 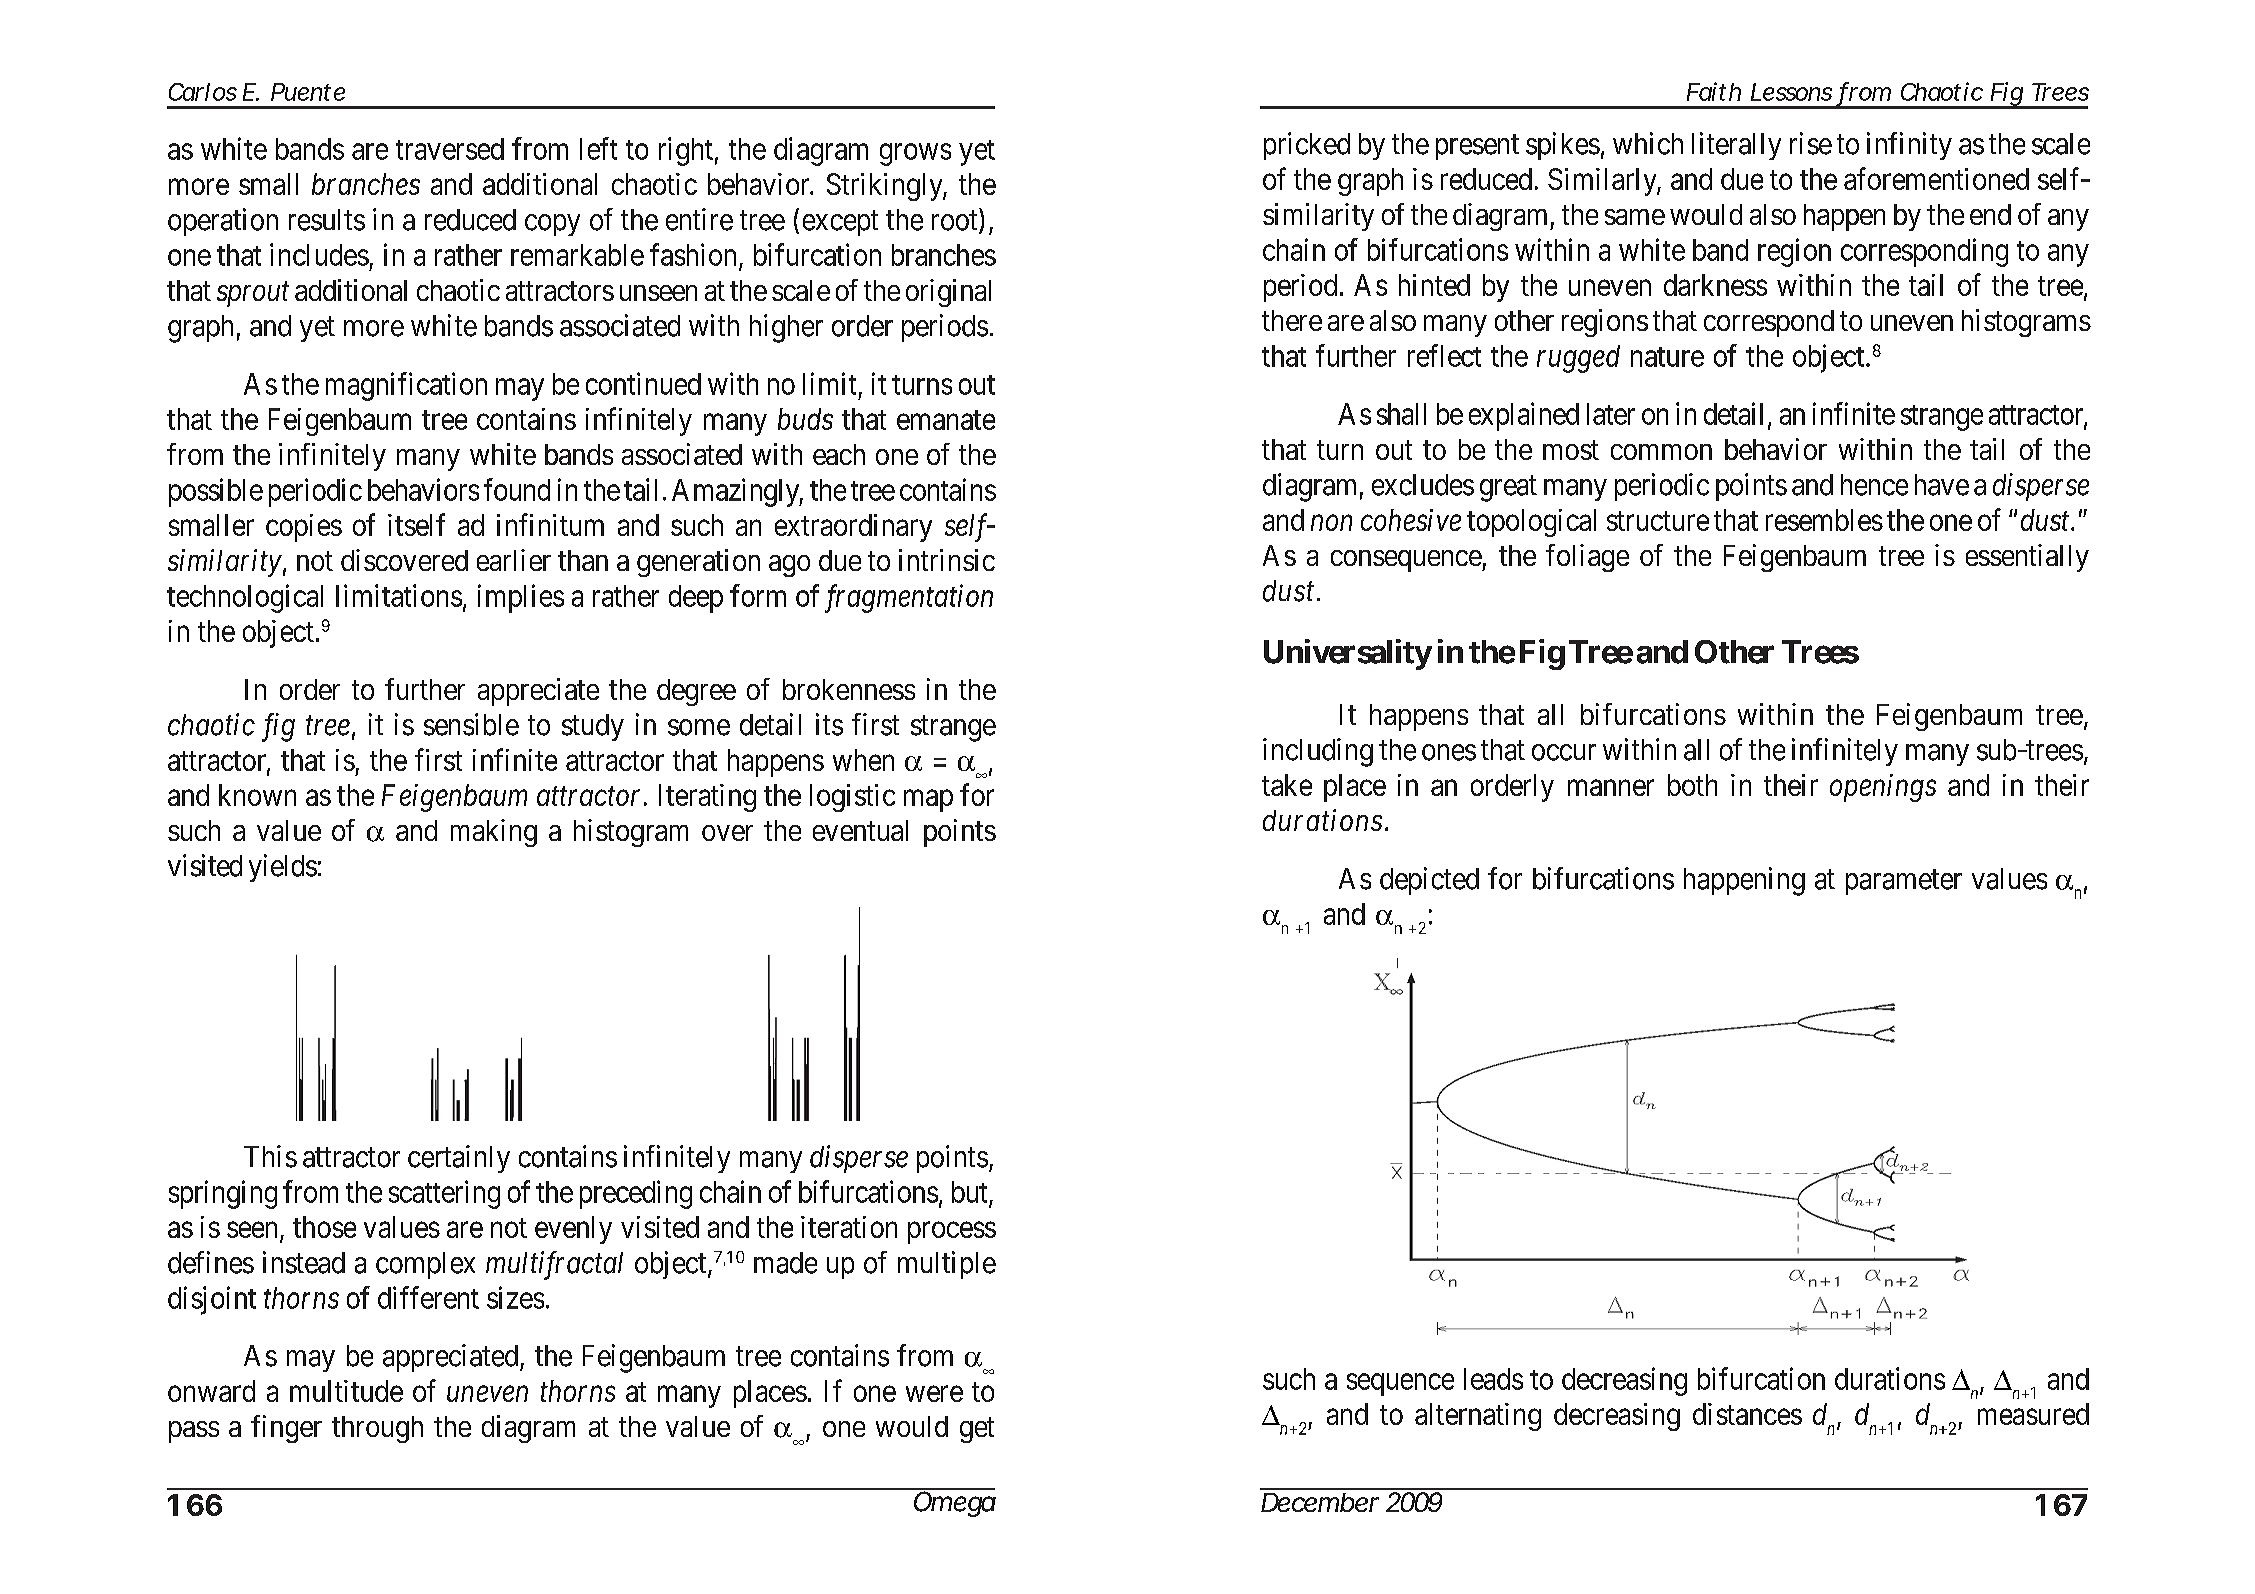 What do you see at coordinates (1811, 143) in the screenshot?
I see `rise` at bounding box center [1811, 143].
